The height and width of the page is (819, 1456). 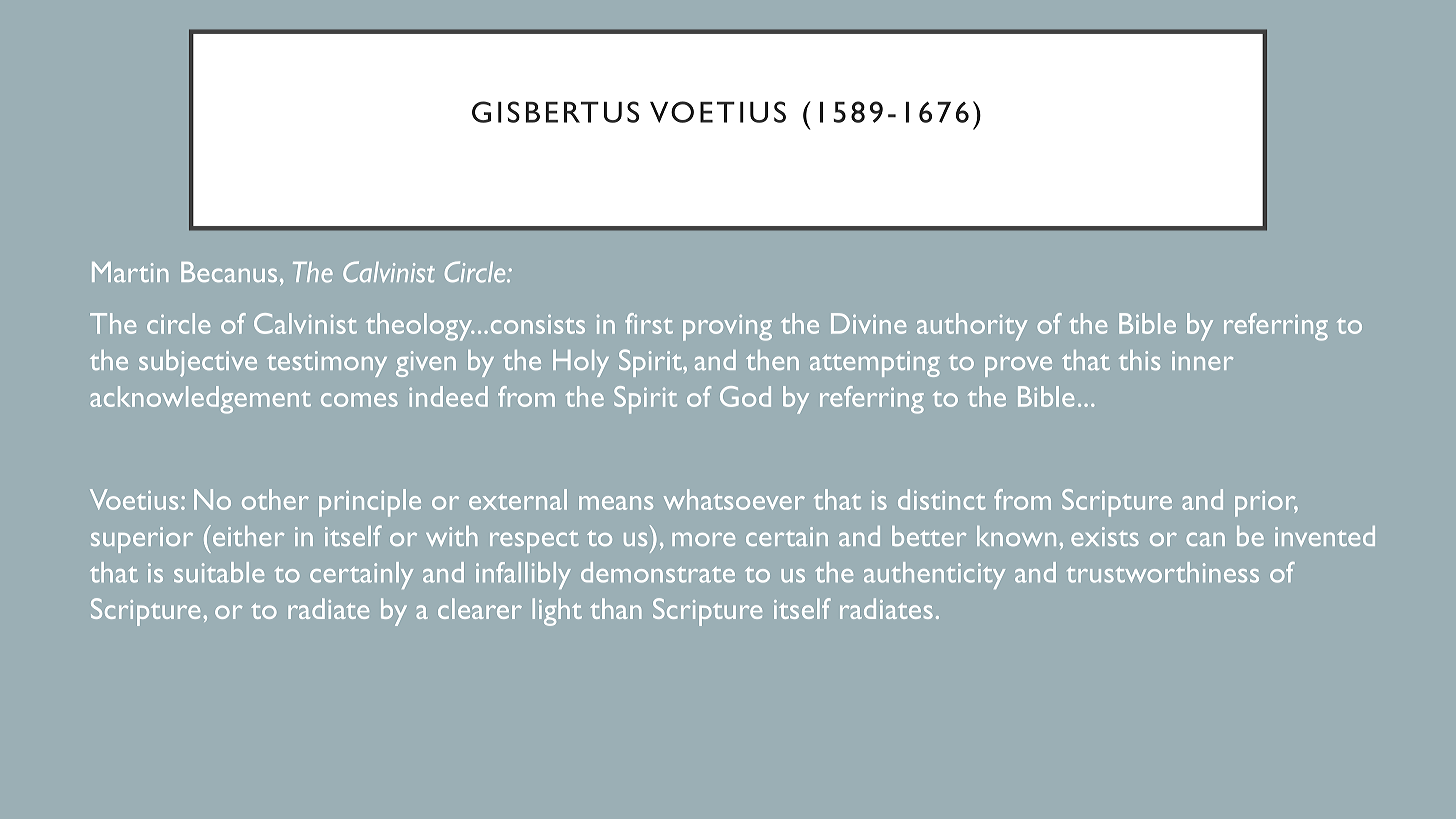 I want to click on God, so click(x=745, y=396).
